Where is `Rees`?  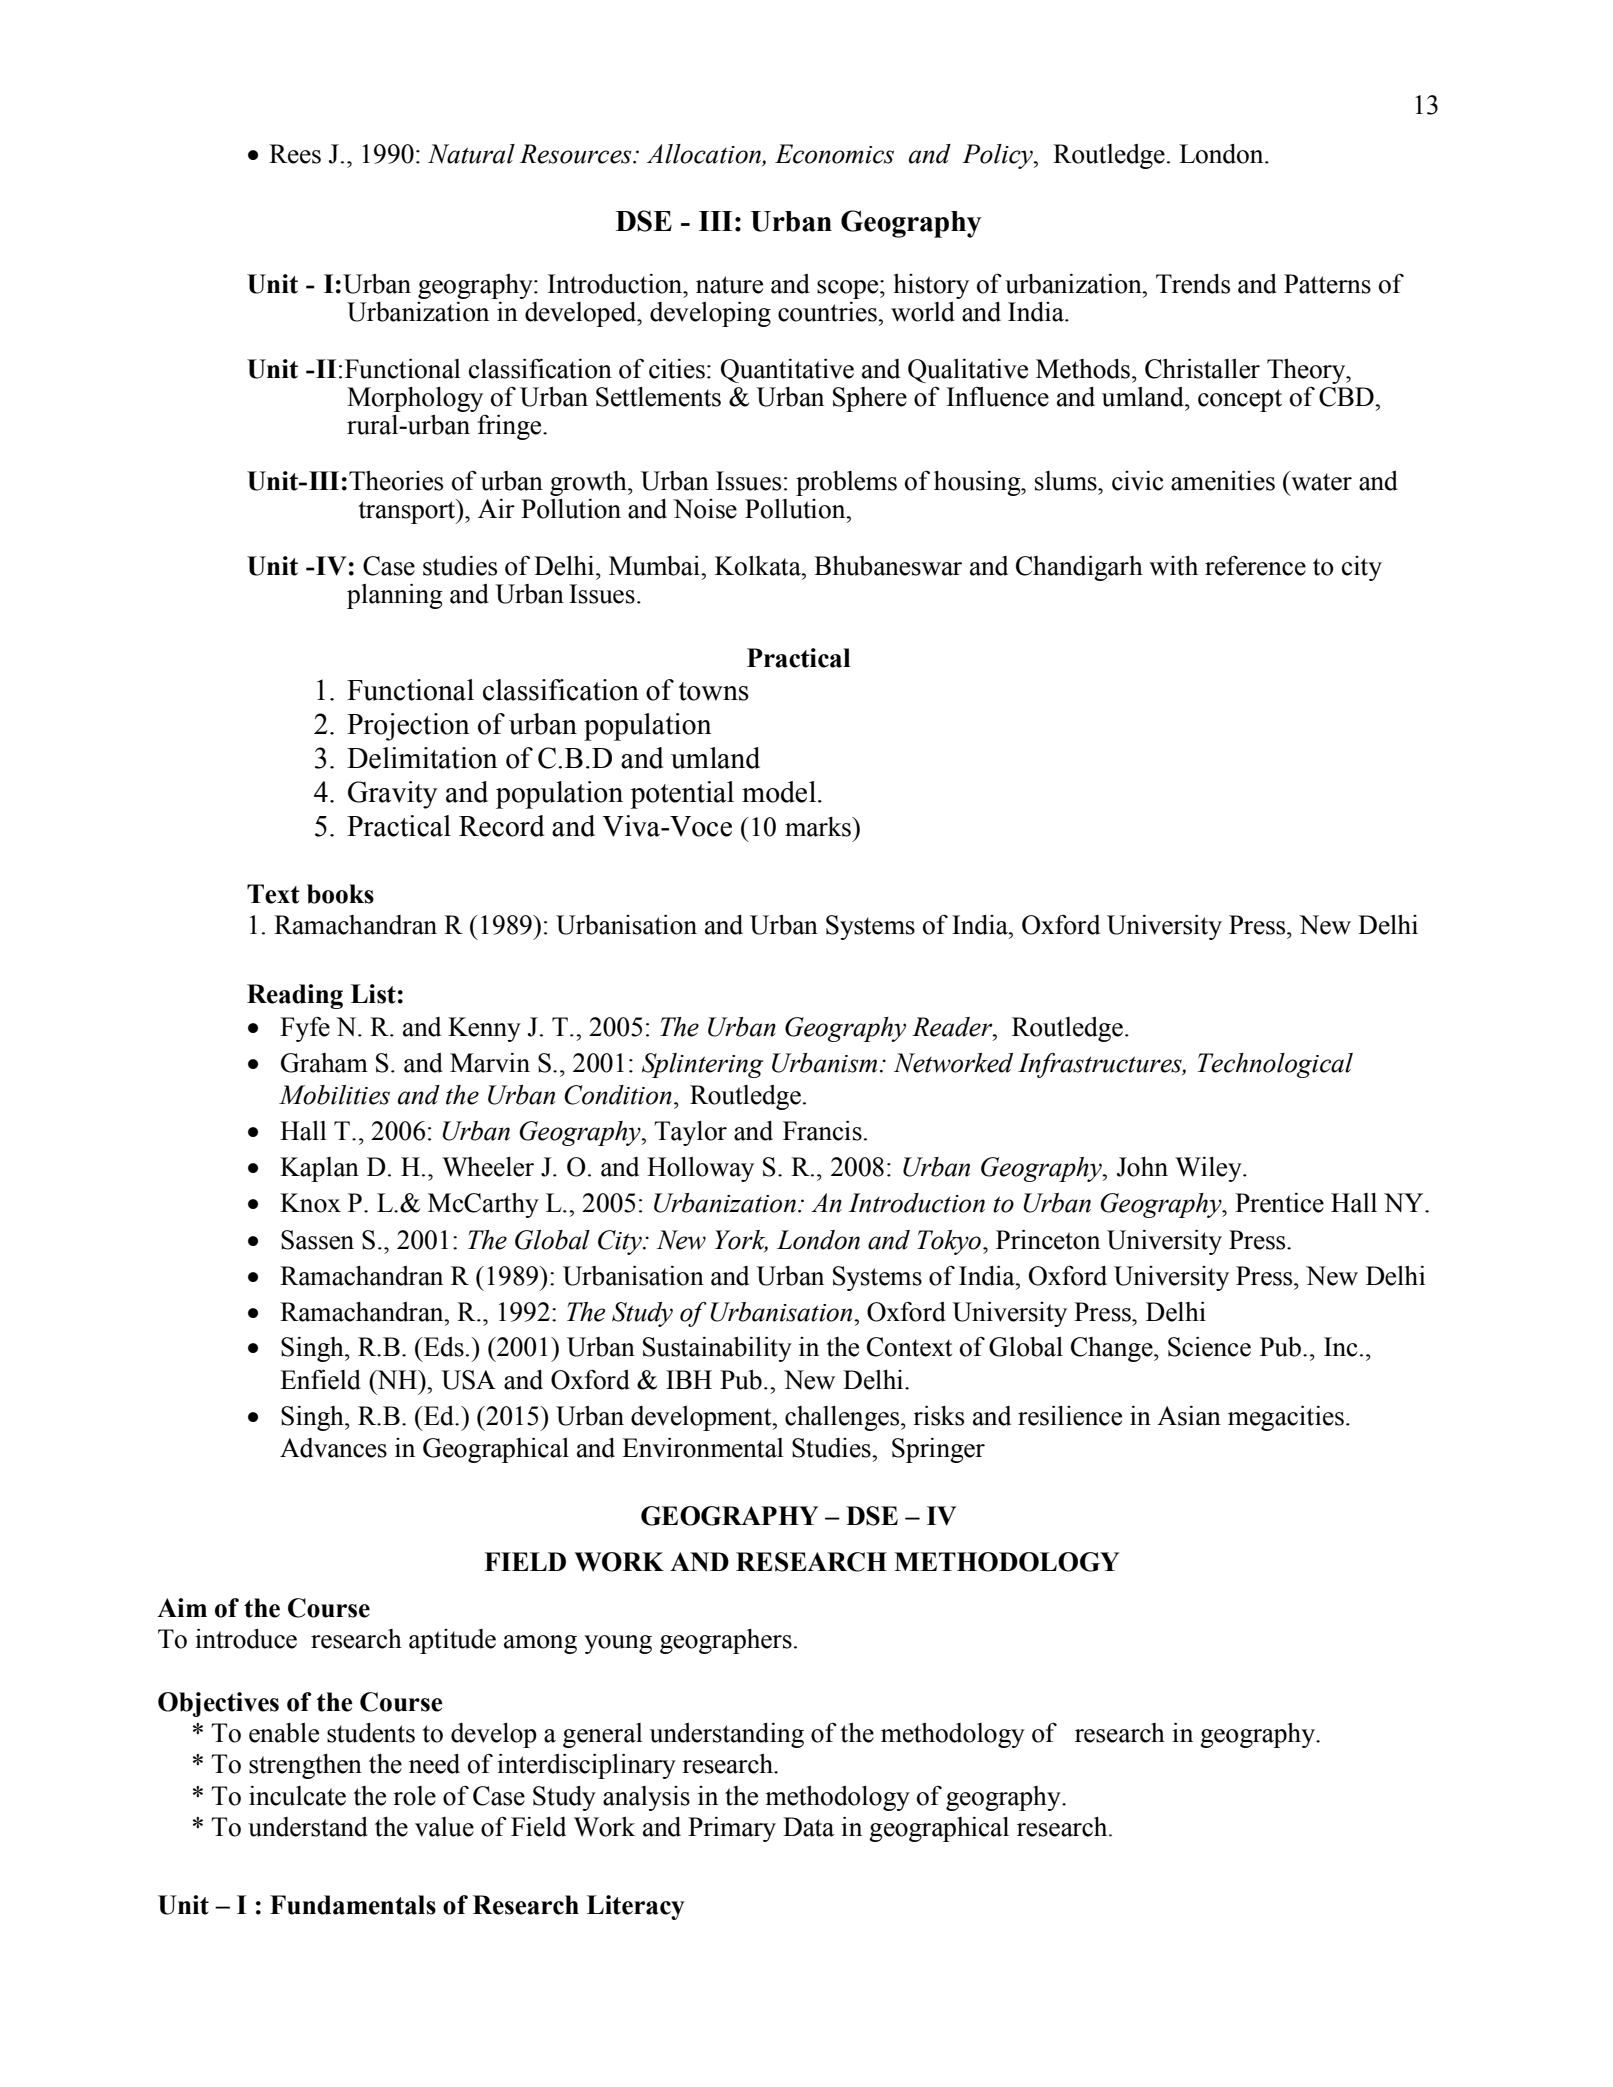
Rees is located at coordinates (295, 154).
